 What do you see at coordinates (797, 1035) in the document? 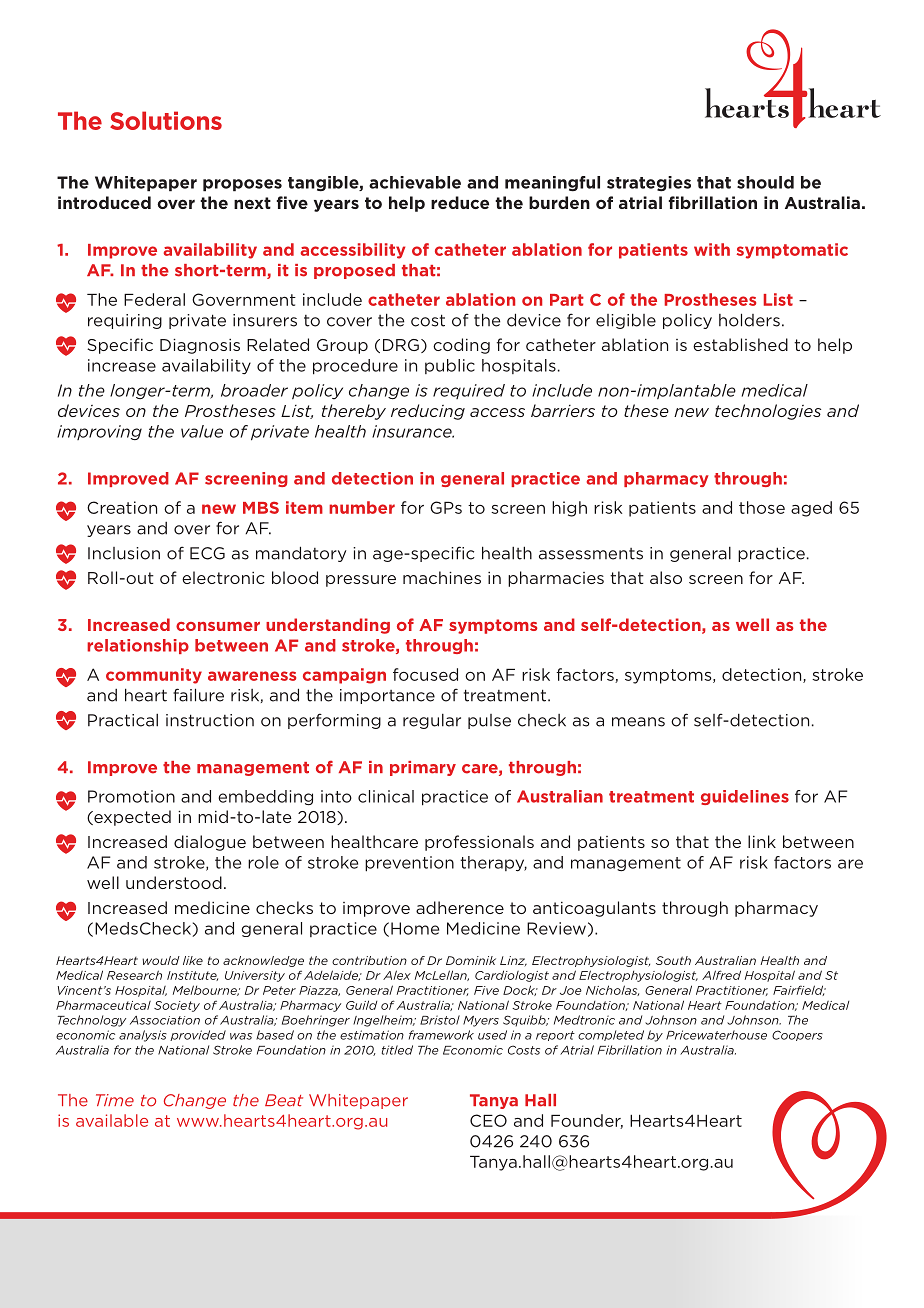
I see `Coopers` at bounding box center [797, 1035].
